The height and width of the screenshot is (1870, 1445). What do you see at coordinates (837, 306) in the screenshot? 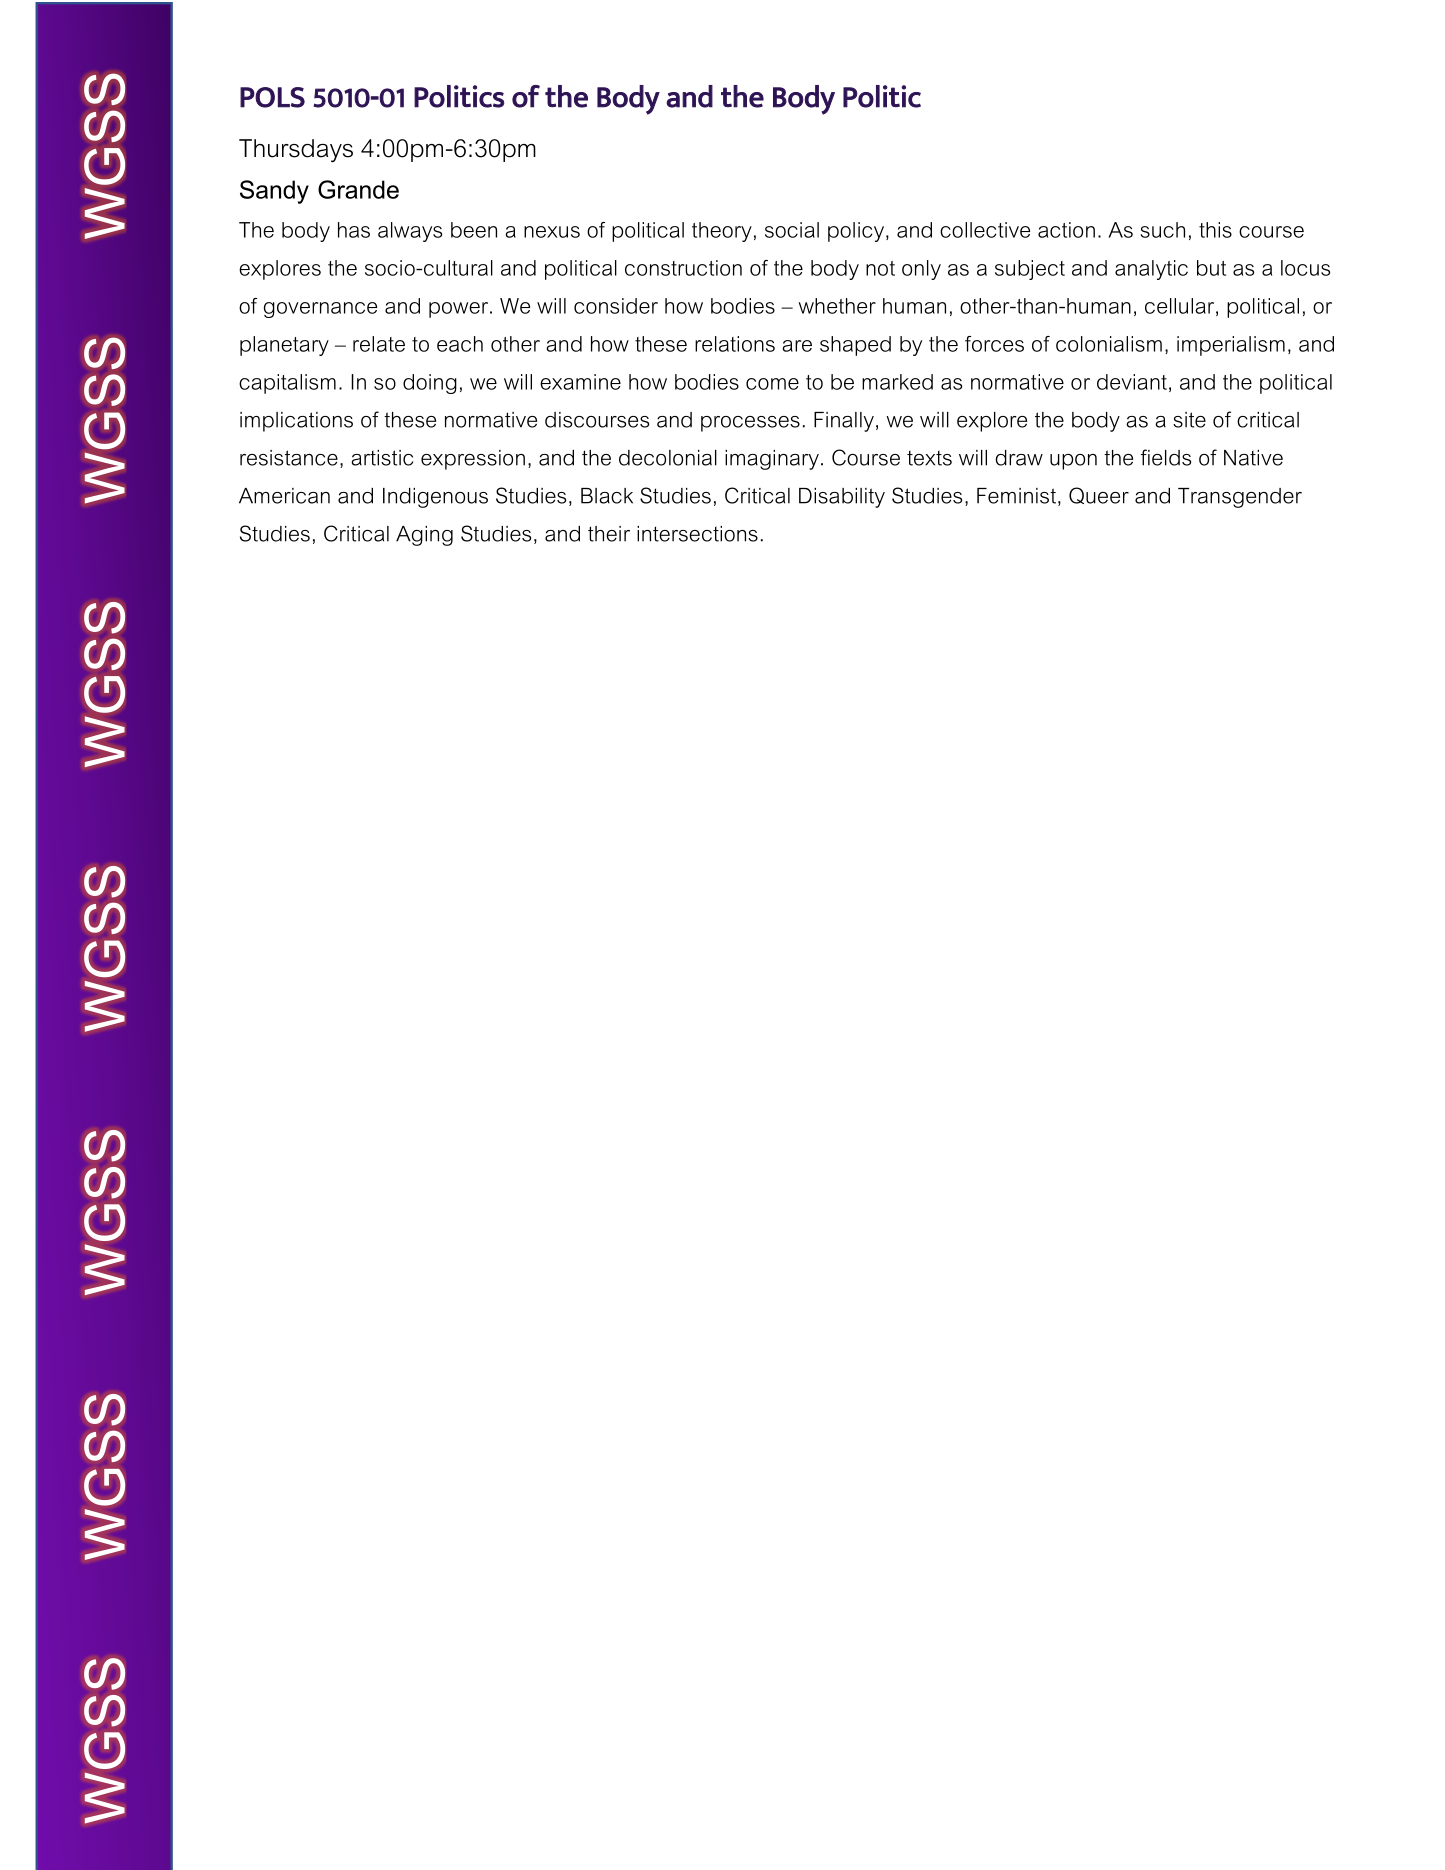
I see `whether` at bounding box center [837, 306].
